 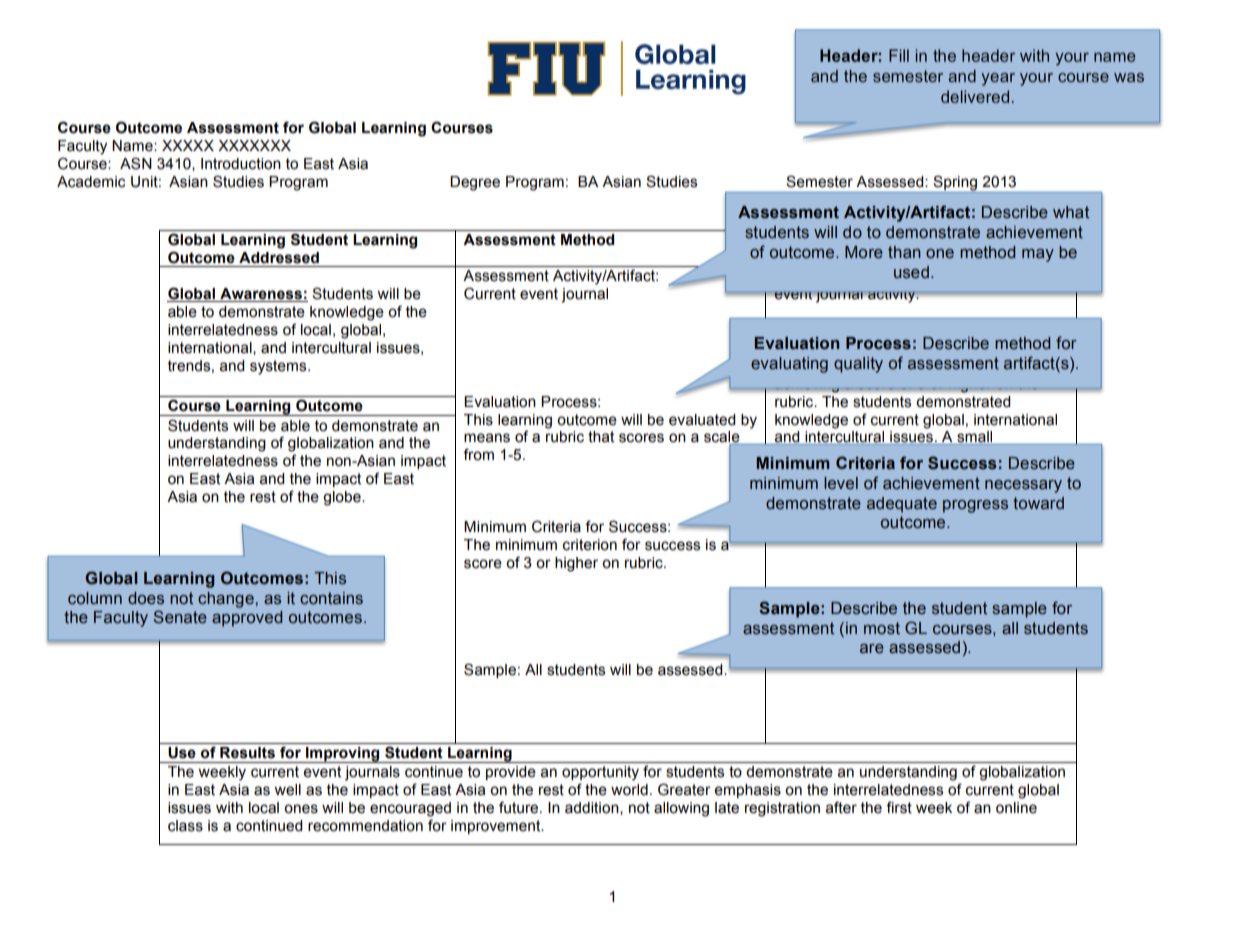 I want to click on addition, so click(x=593, y=808).
